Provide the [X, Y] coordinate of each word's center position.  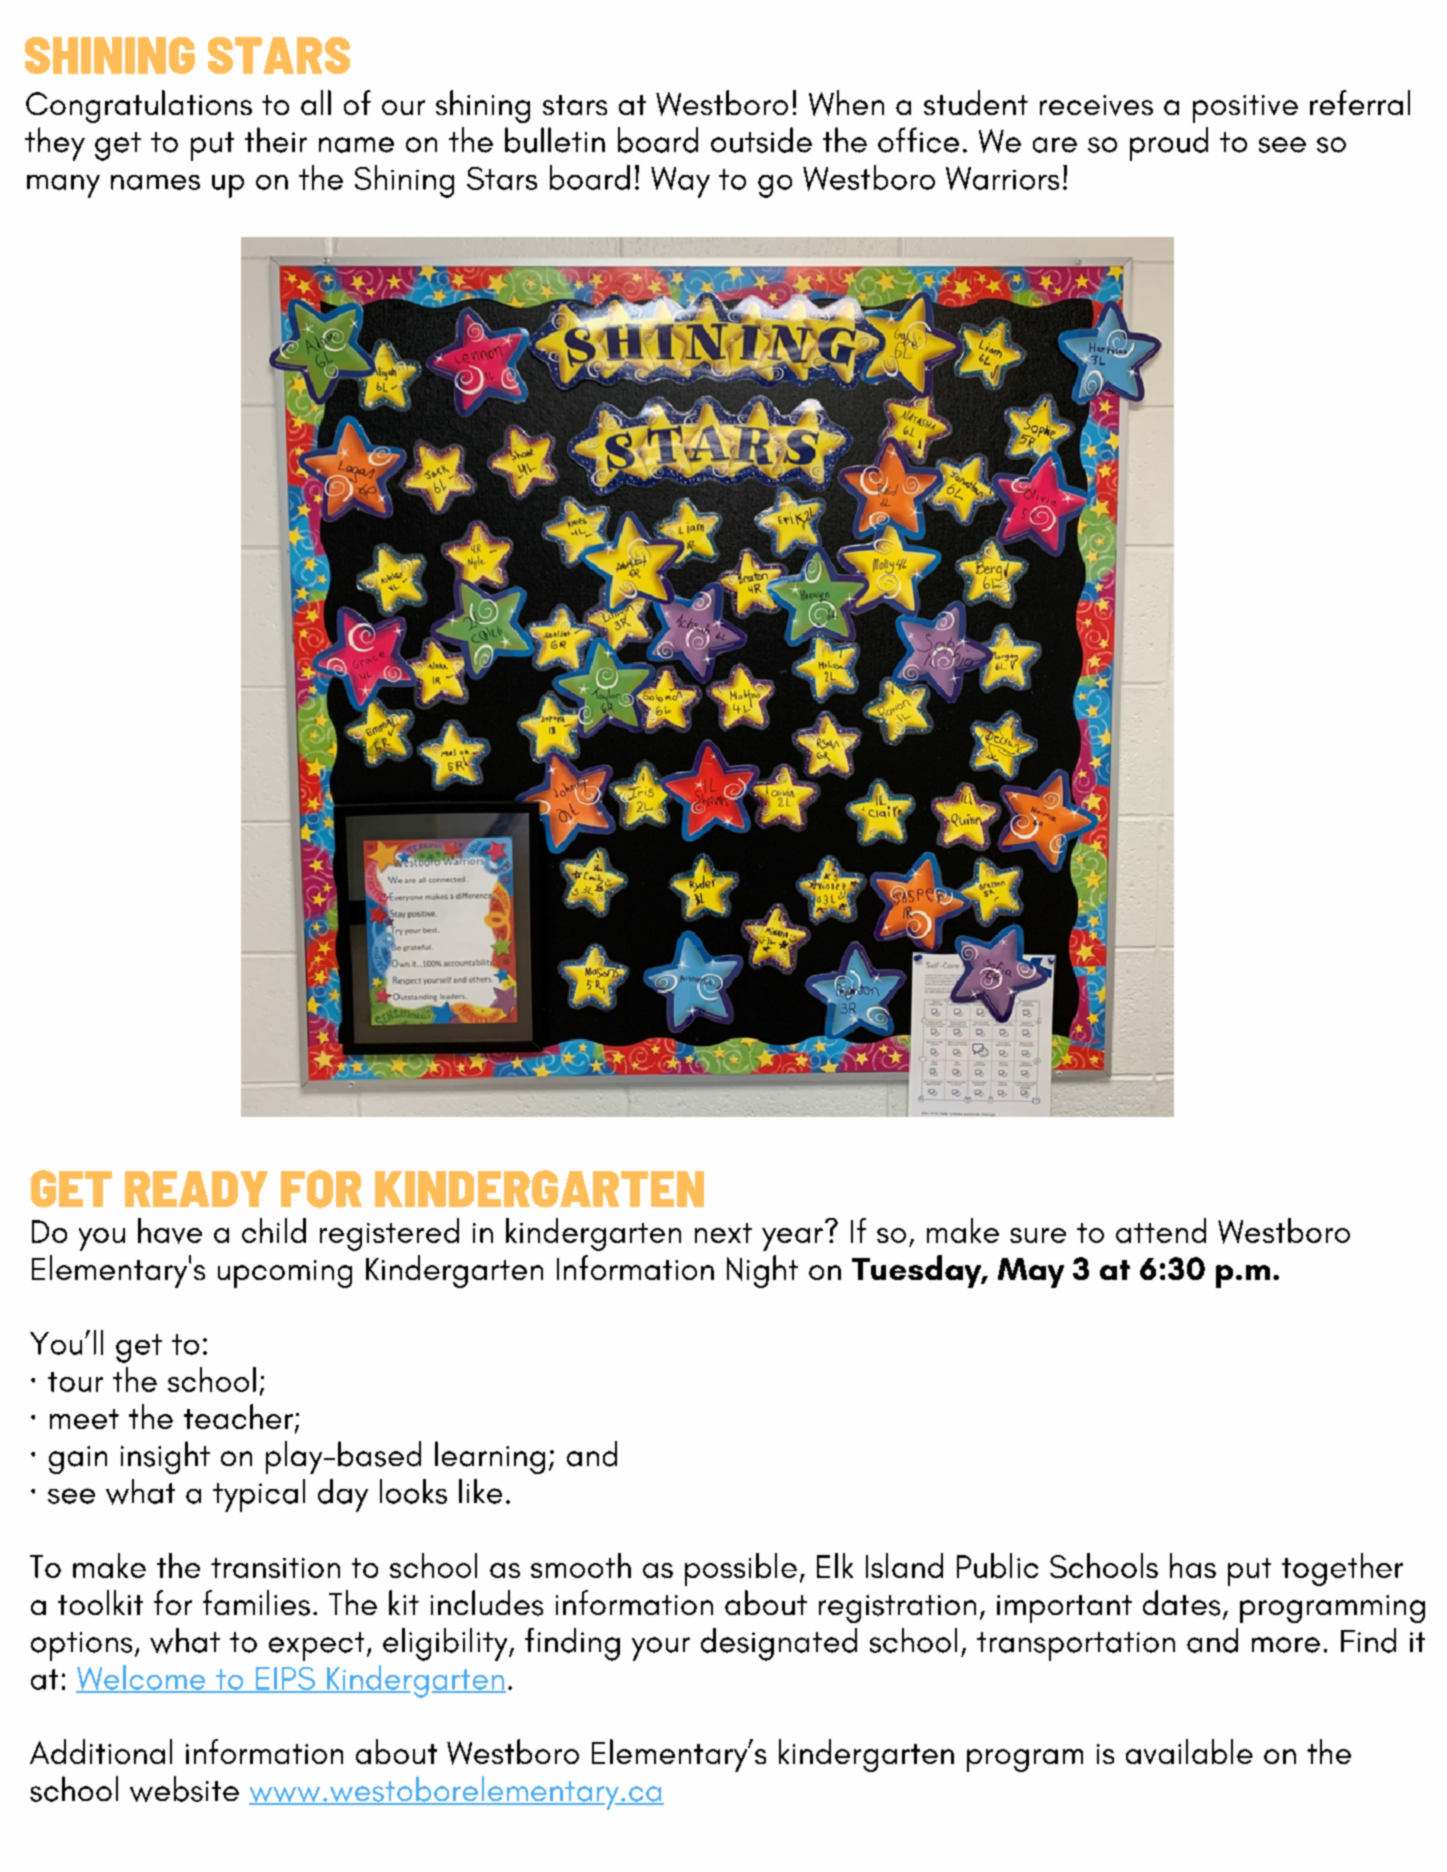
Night [762, 1271]
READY [196, 1189]
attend [1161, 1230]
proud [1169, 144]
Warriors [1002, 178]
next [723, 1233]
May [1031, 1273]
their [276, 140]
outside [761, 140]
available [1189, 1751]
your [661, 1649]
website [184, 1789]
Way [680, 182]
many [63, 186]
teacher [238, 1416]
